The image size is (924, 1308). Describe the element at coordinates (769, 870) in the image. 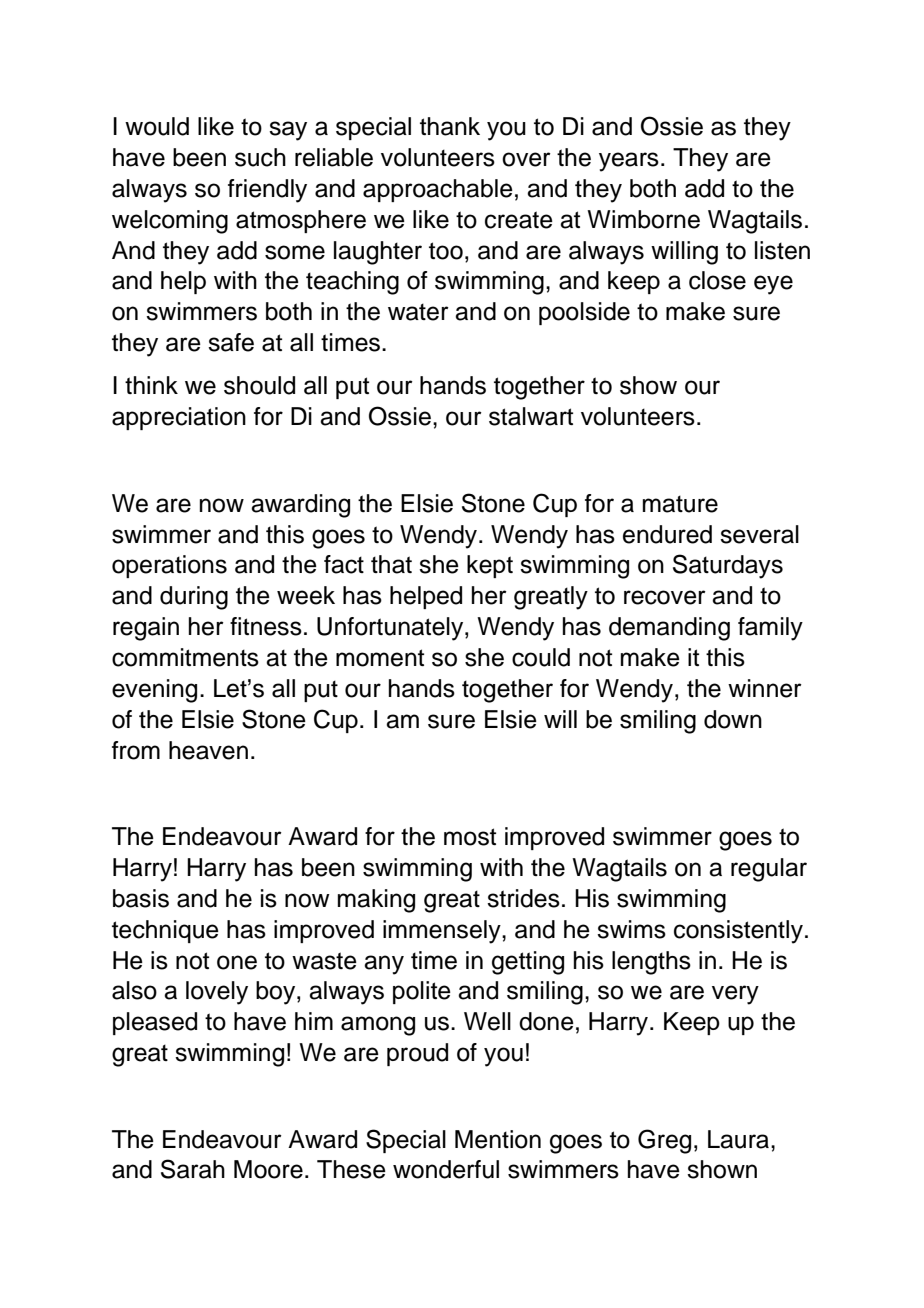

I see `regular` at that location.
